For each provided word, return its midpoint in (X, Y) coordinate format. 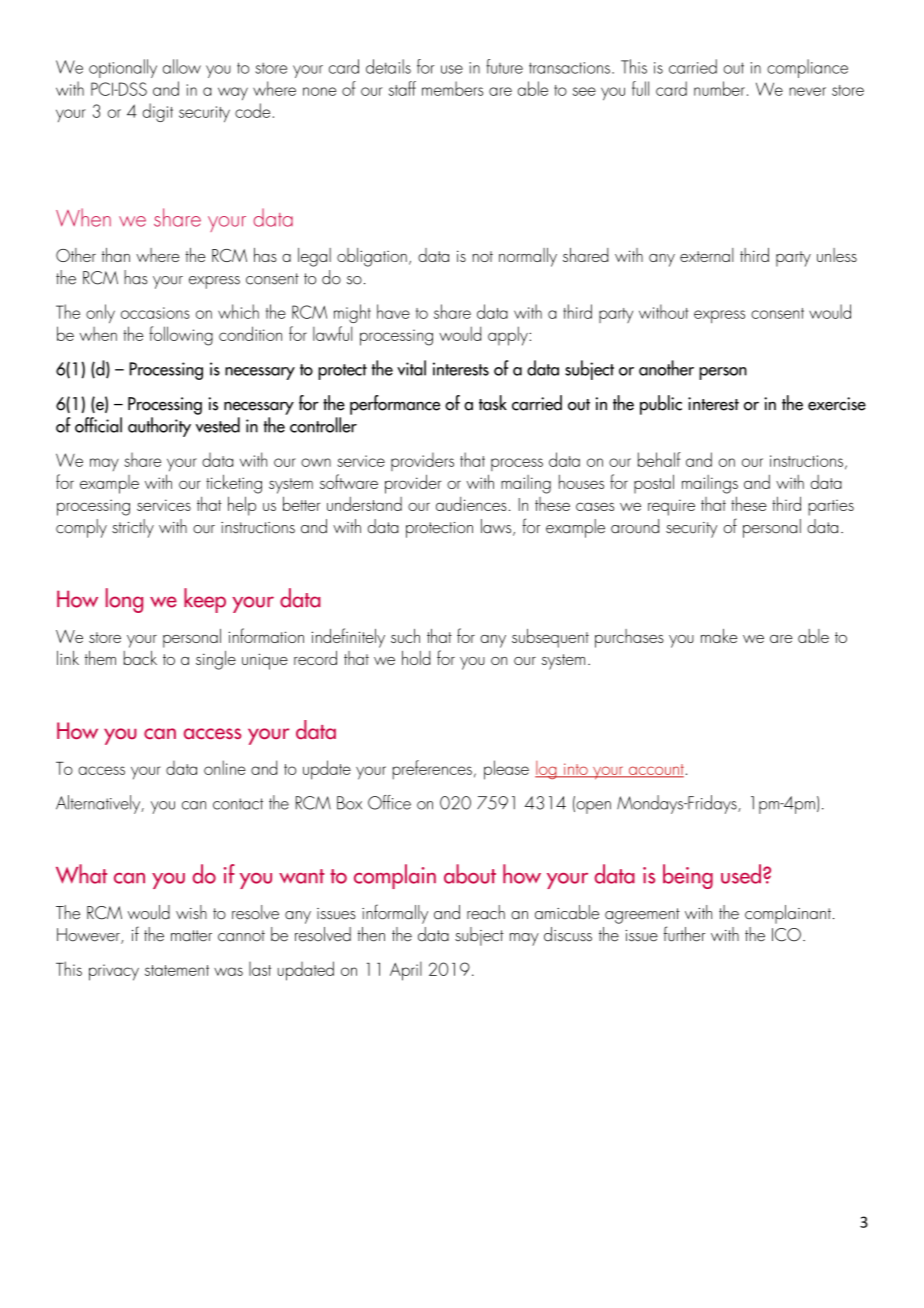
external (707, 255)
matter (191, 936)
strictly (133, 528)
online (225, 767)
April (406, 971)
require (671, 507)
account (655, 770)
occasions (155, 313)
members (452, 88)
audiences (471, 504)
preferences (432, 770)
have (393, 311)
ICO (786, 935)
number (719, 88)
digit (157, 112)
